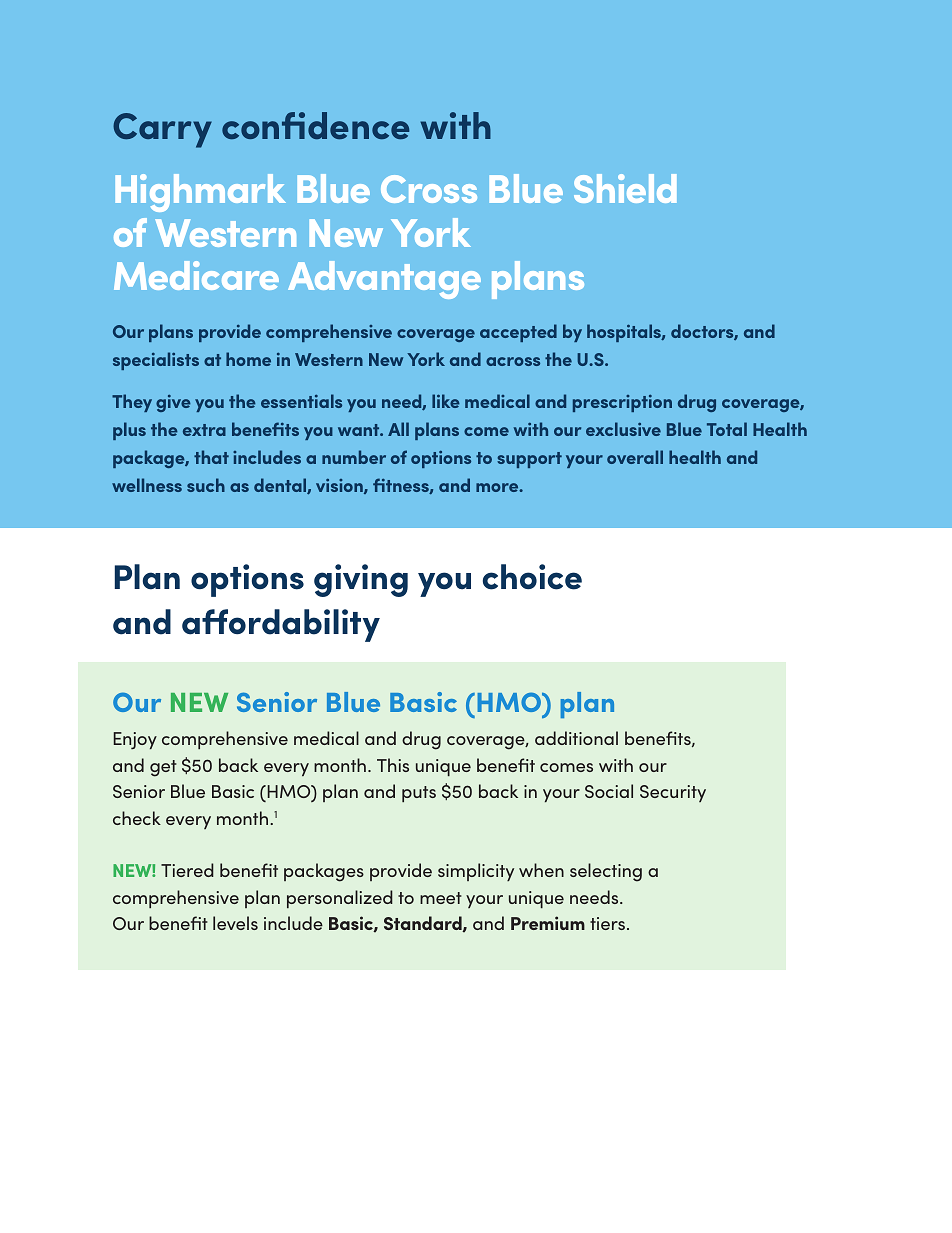 The width and height of the document is (952, 1233). I want to click on tiers, so click(607, 923).
